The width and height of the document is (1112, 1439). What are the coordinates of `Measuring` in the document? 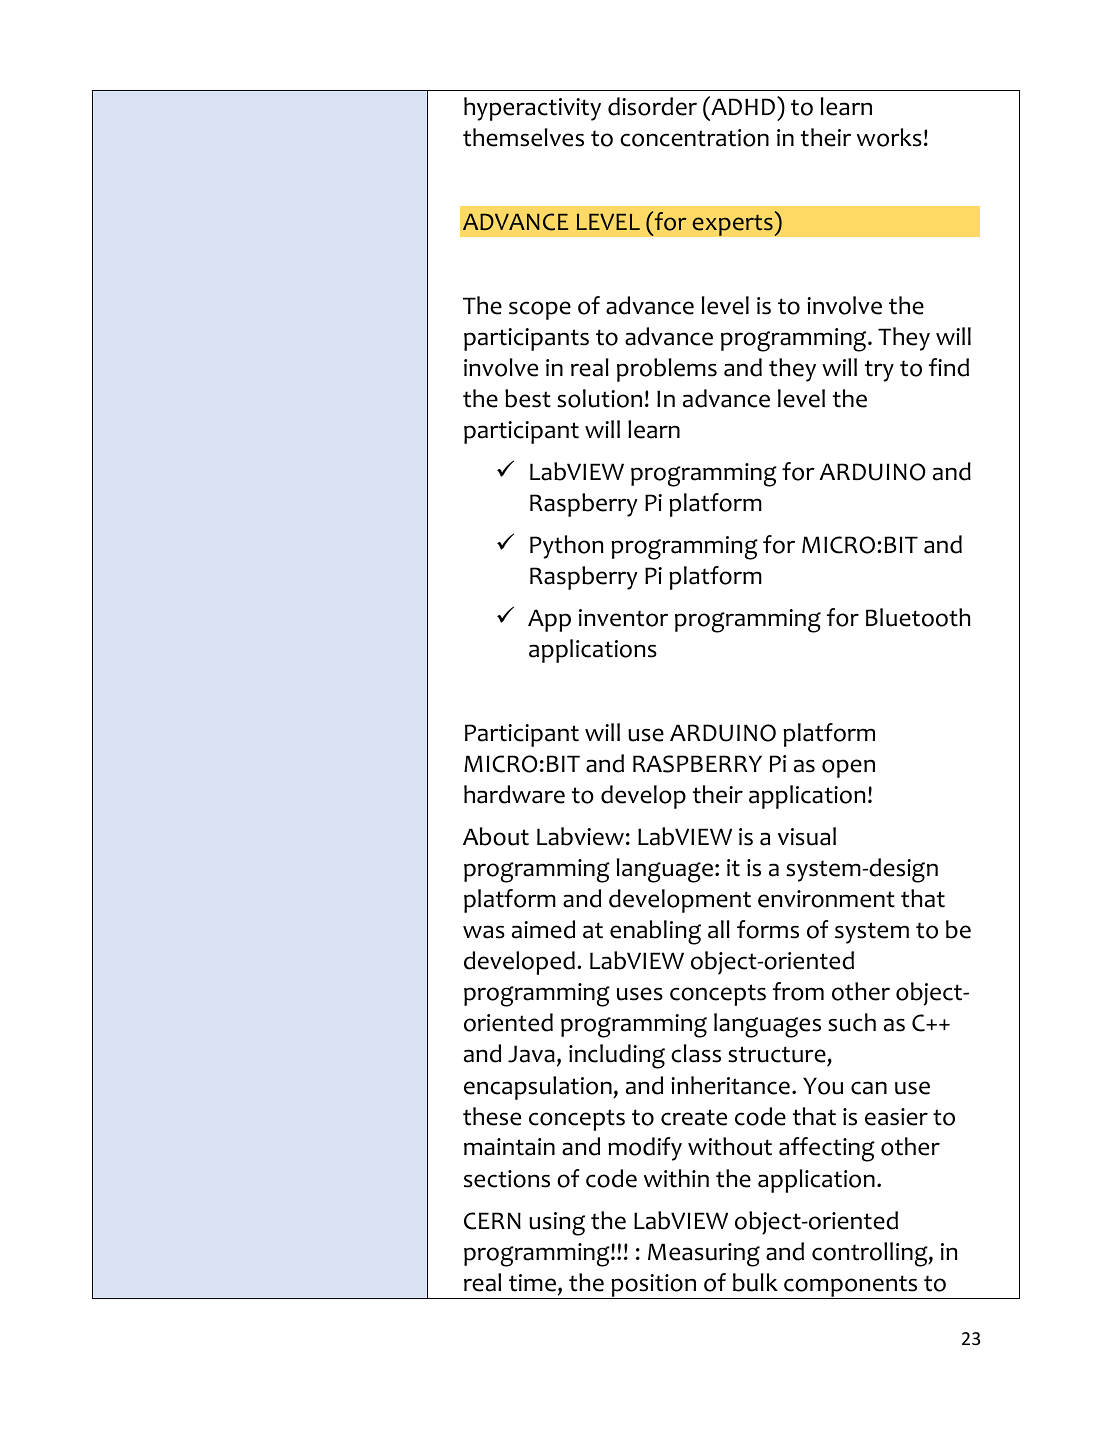 It's located at (704, 1255).
